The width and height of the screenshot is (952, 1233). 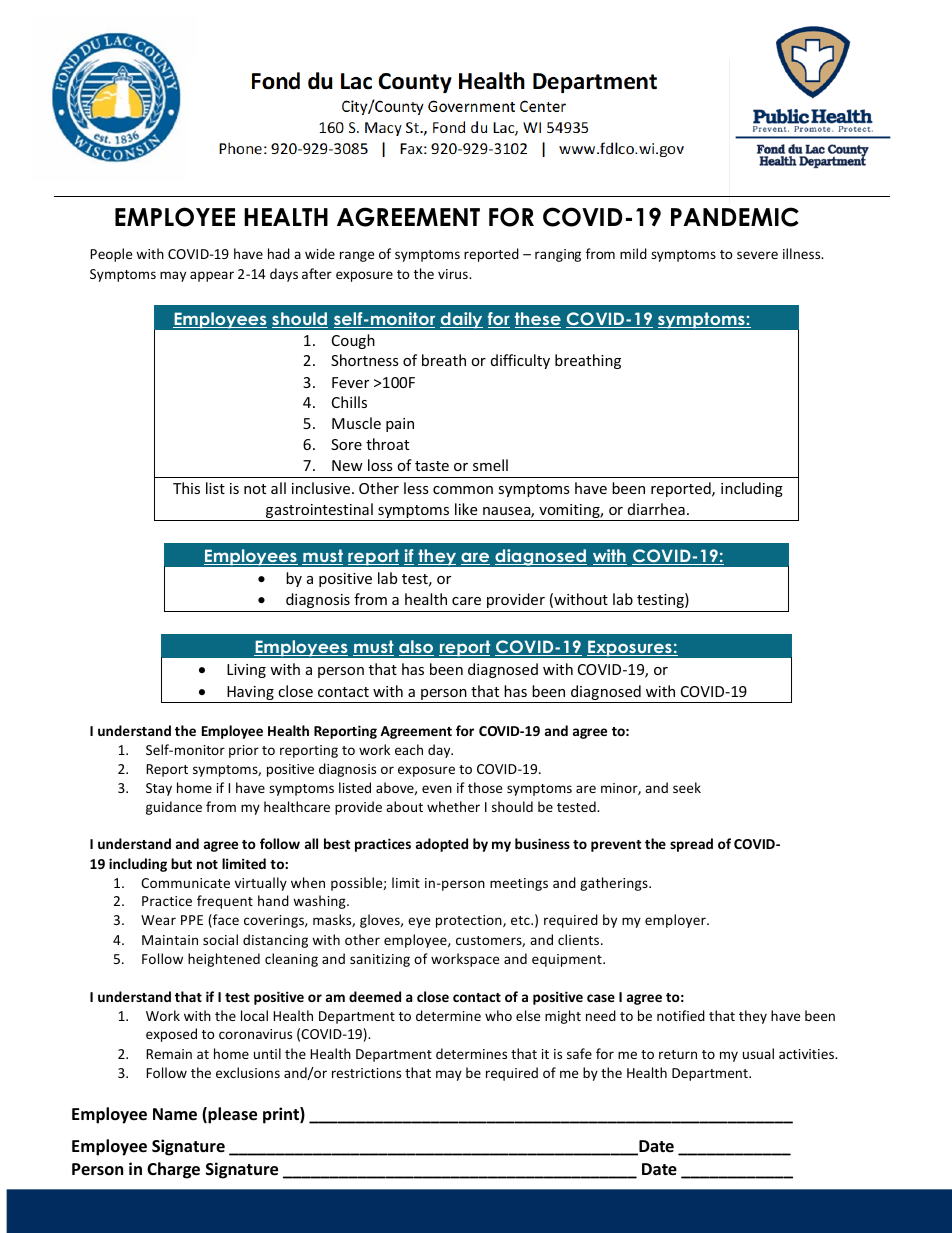 What do you see at coordinates (186, 488) in the screenshot?
I see `This` at bounding box center [186, 488].
